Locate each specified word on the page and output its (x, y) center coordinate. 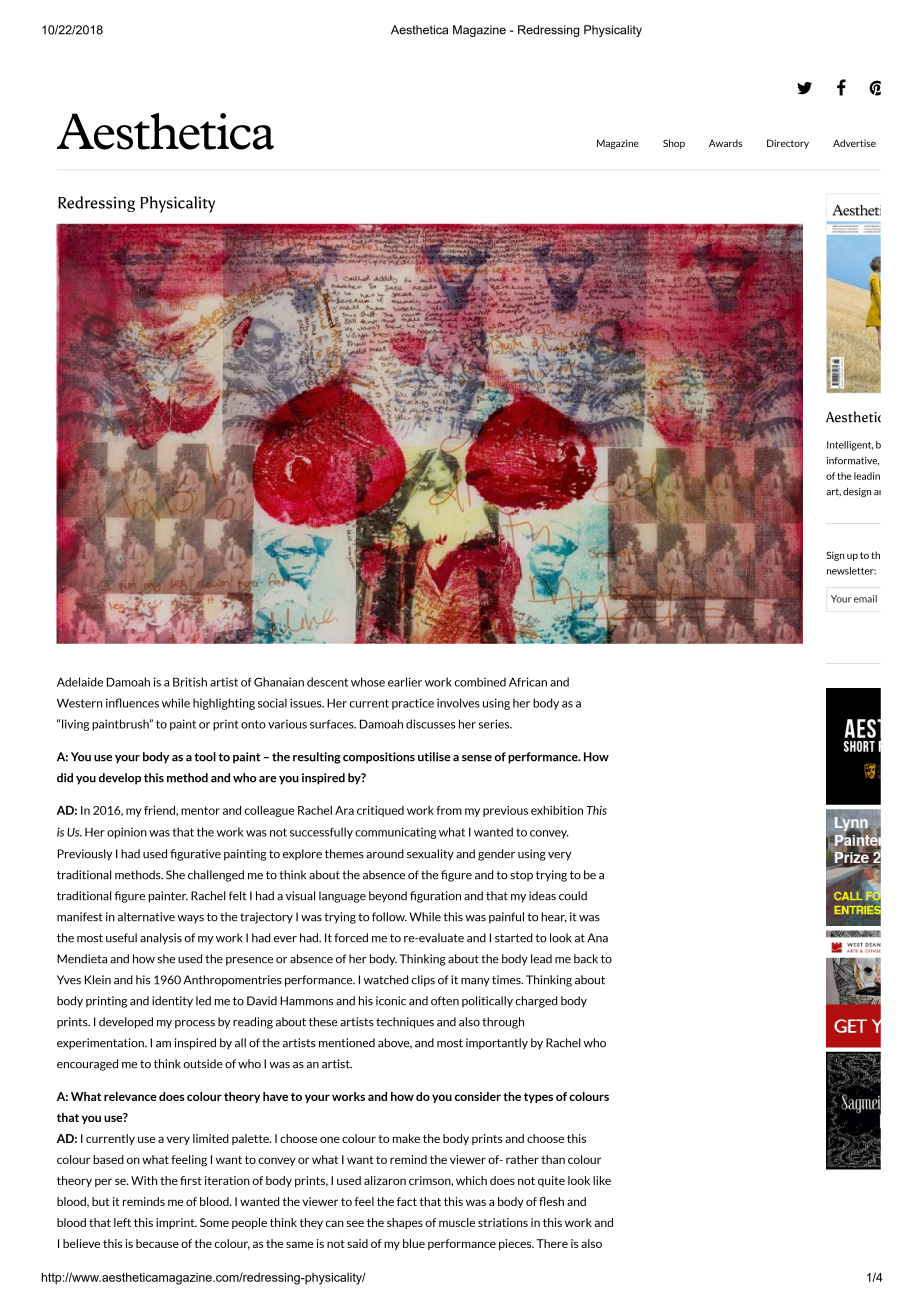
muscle (457, 1222)
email (865, 599)
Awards (725, 143)
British (190, 682)
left (122, 1222)
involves (458, 703)
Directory (788, 144)
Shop (674, 144)
